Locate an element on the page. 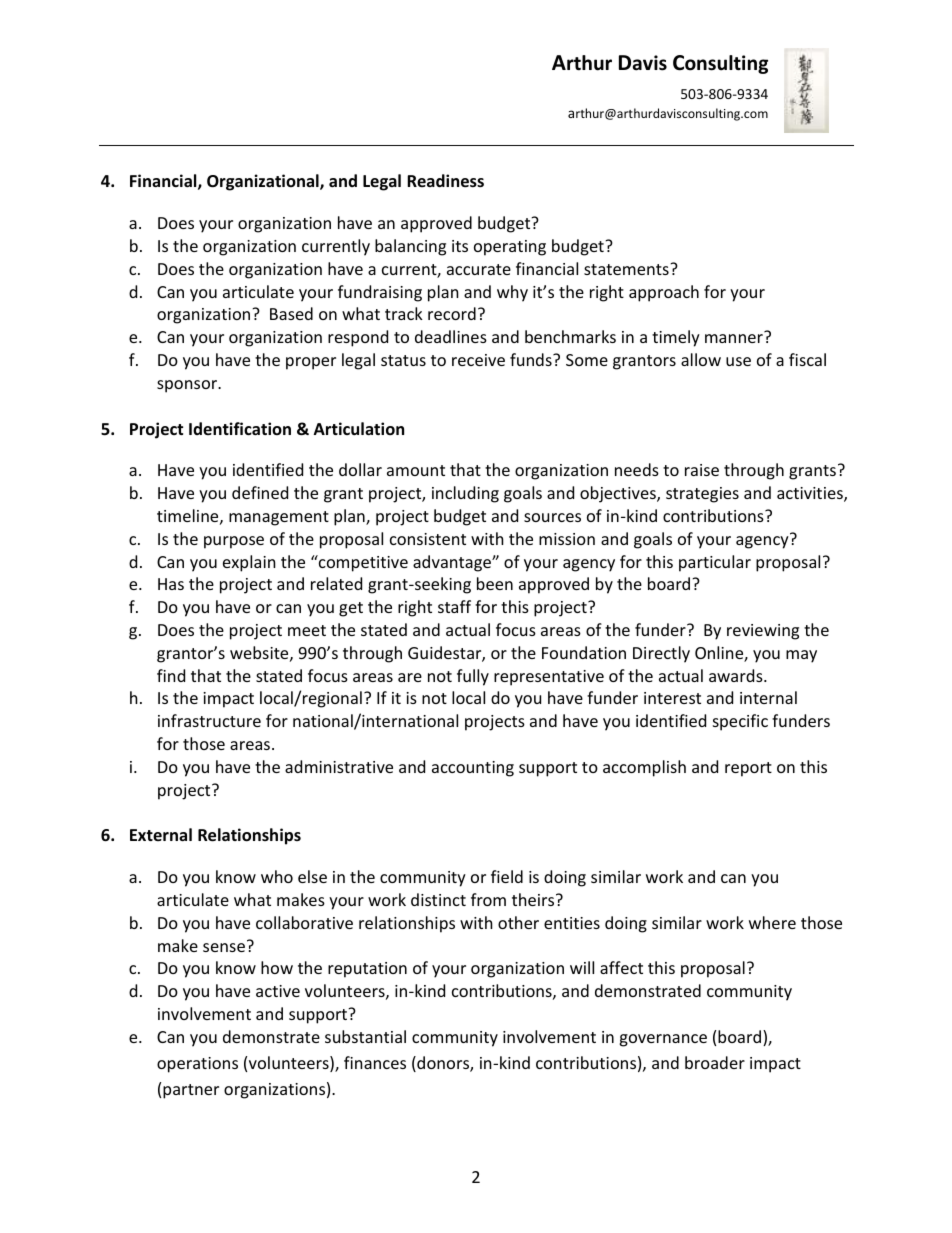  where is located at coordinates (772, 922).
